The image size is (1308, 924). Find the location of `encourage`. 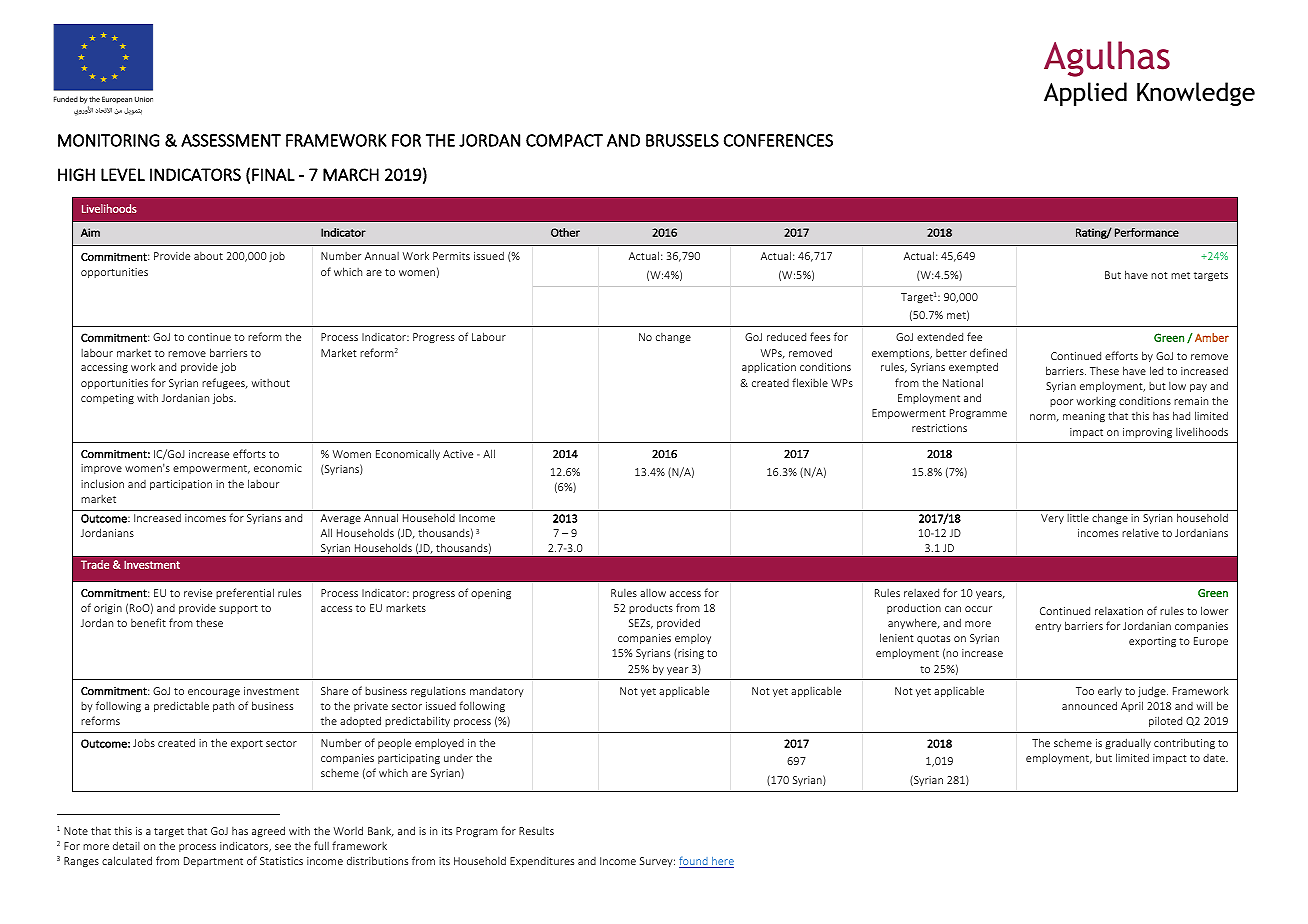

encourage is located at coordinates (214, 693).
